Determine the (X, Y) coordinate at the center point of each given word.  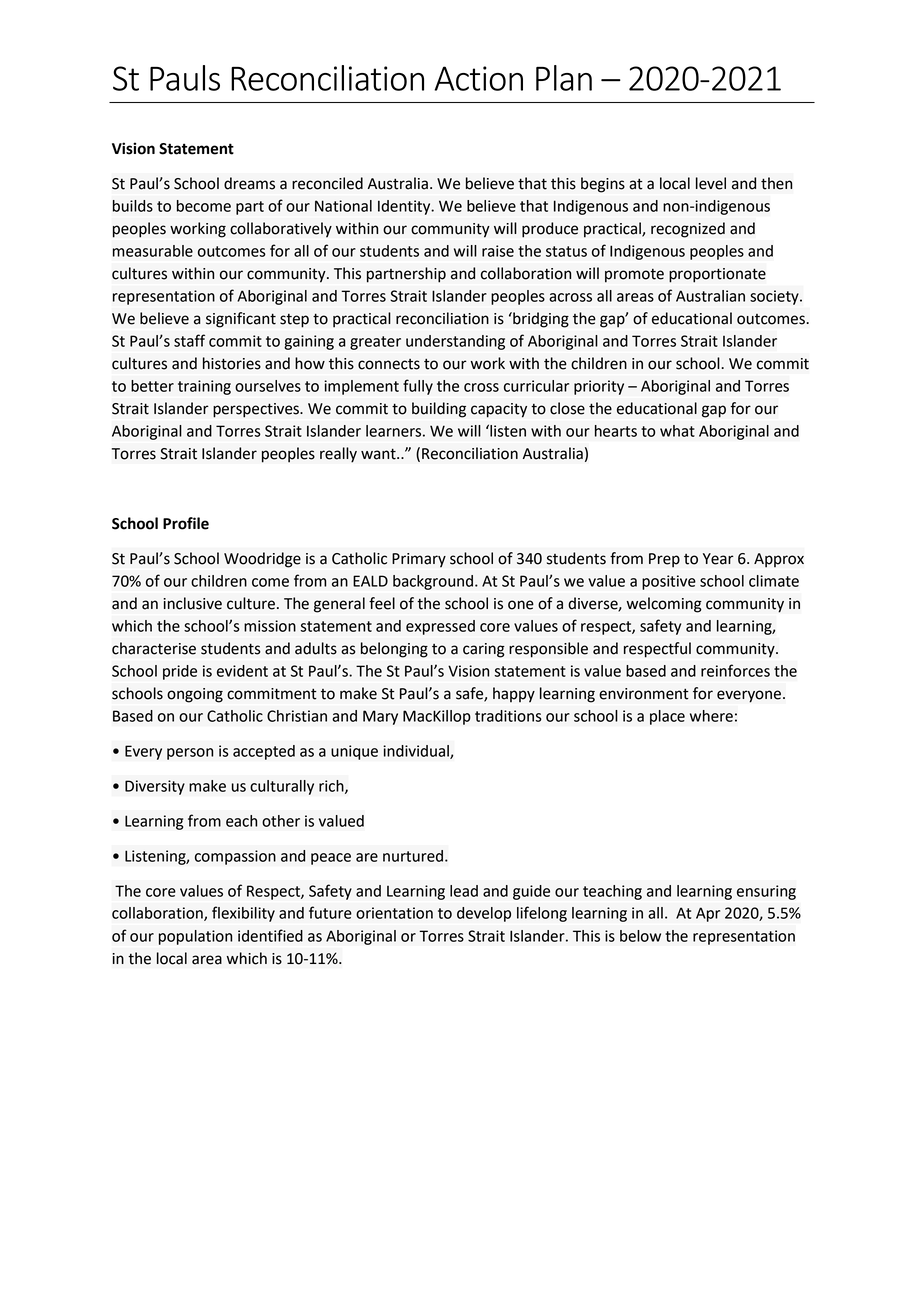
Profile (186, 523)
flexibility (243, 914)
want (379, 454)
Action (479, 78)
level (711, 183)
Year (718, 559)
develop (484, 914)
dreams (249, 183)
